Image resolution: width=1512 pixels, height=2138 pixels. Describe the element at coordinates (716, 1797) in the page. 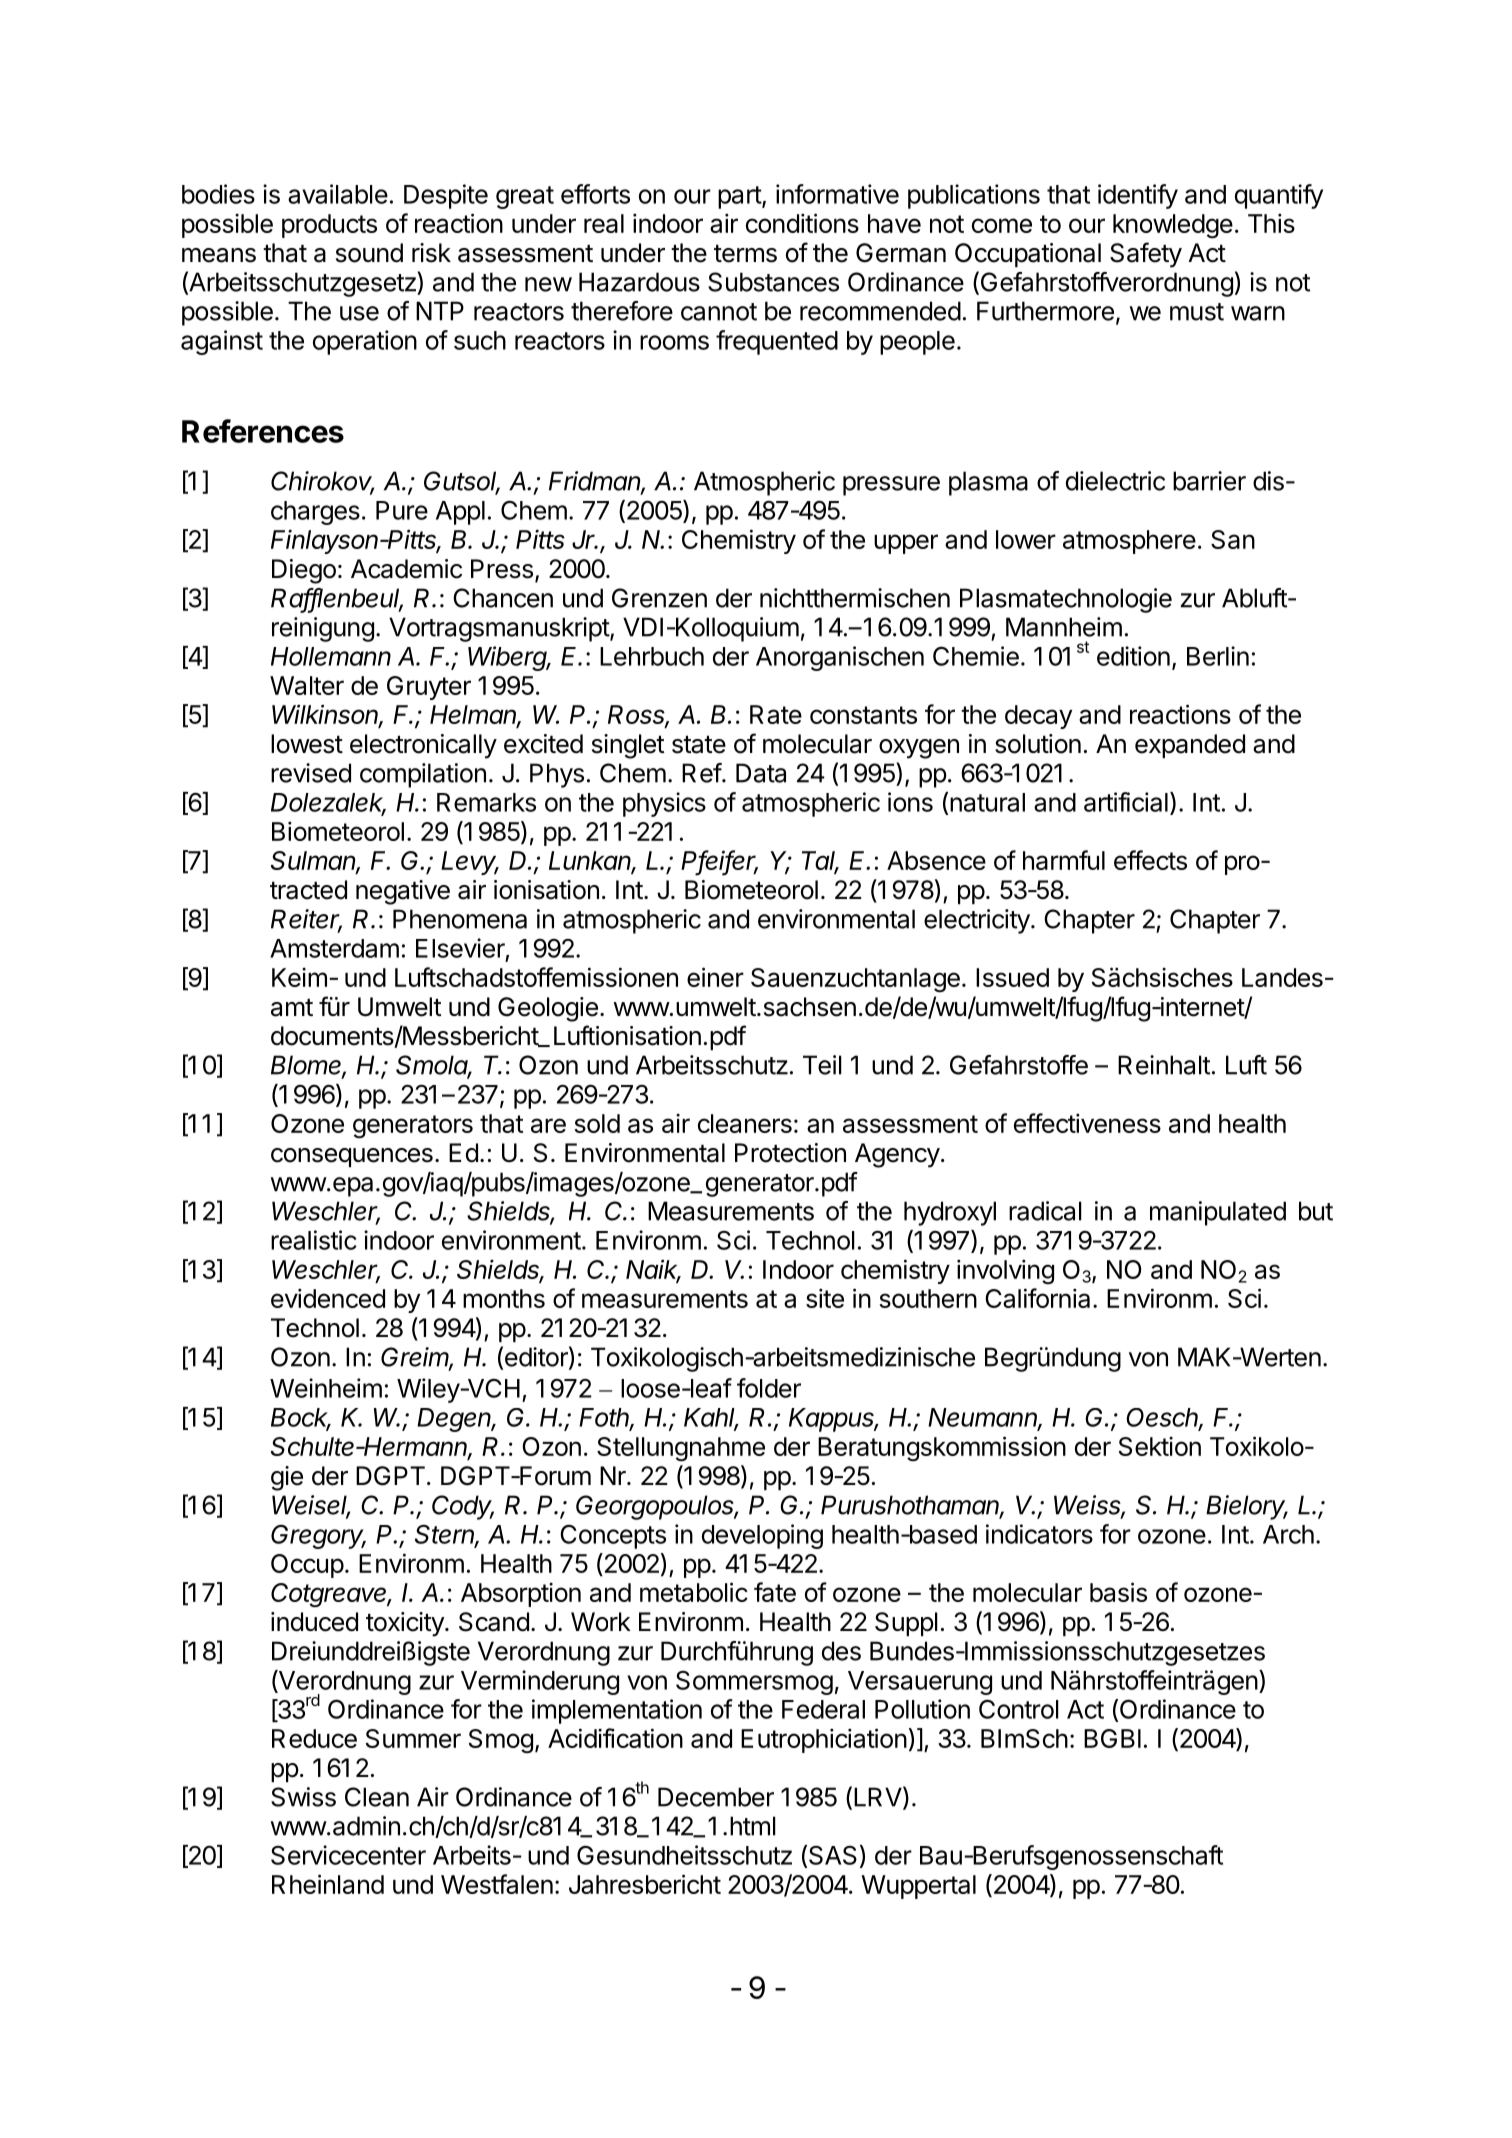

I see `December` at that location.
